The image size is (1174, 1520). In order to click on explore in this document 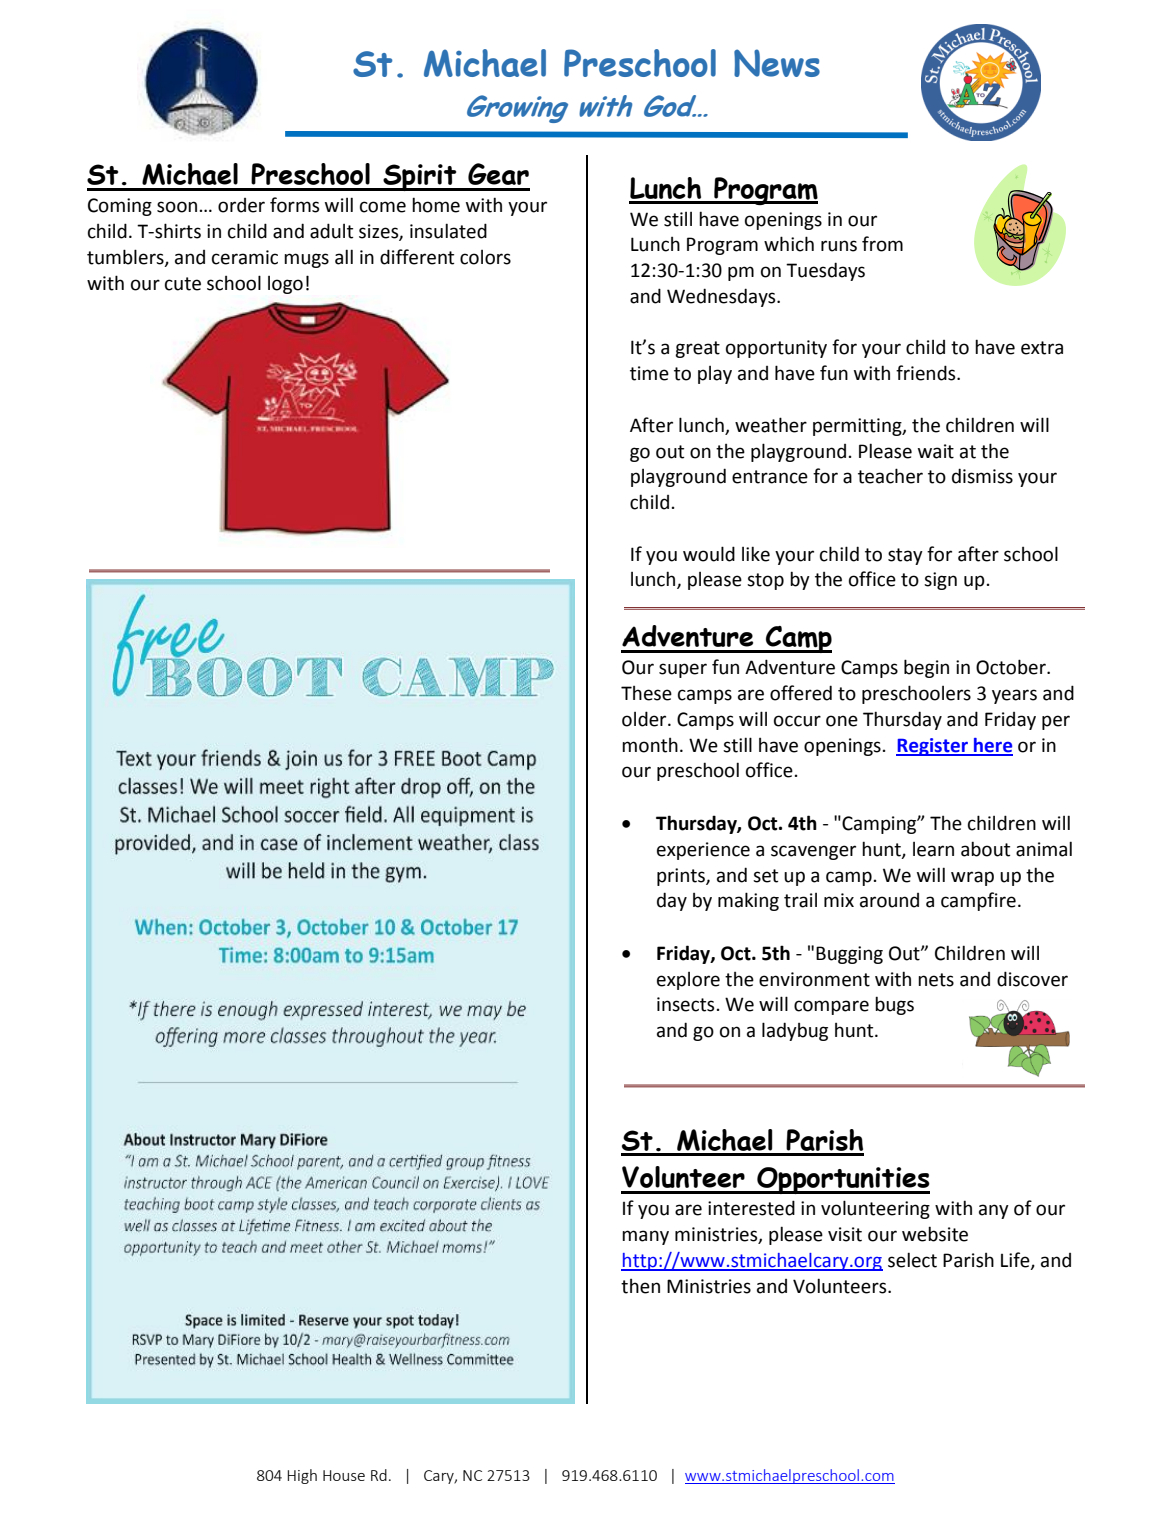, I will do `click(688, 981)`.
